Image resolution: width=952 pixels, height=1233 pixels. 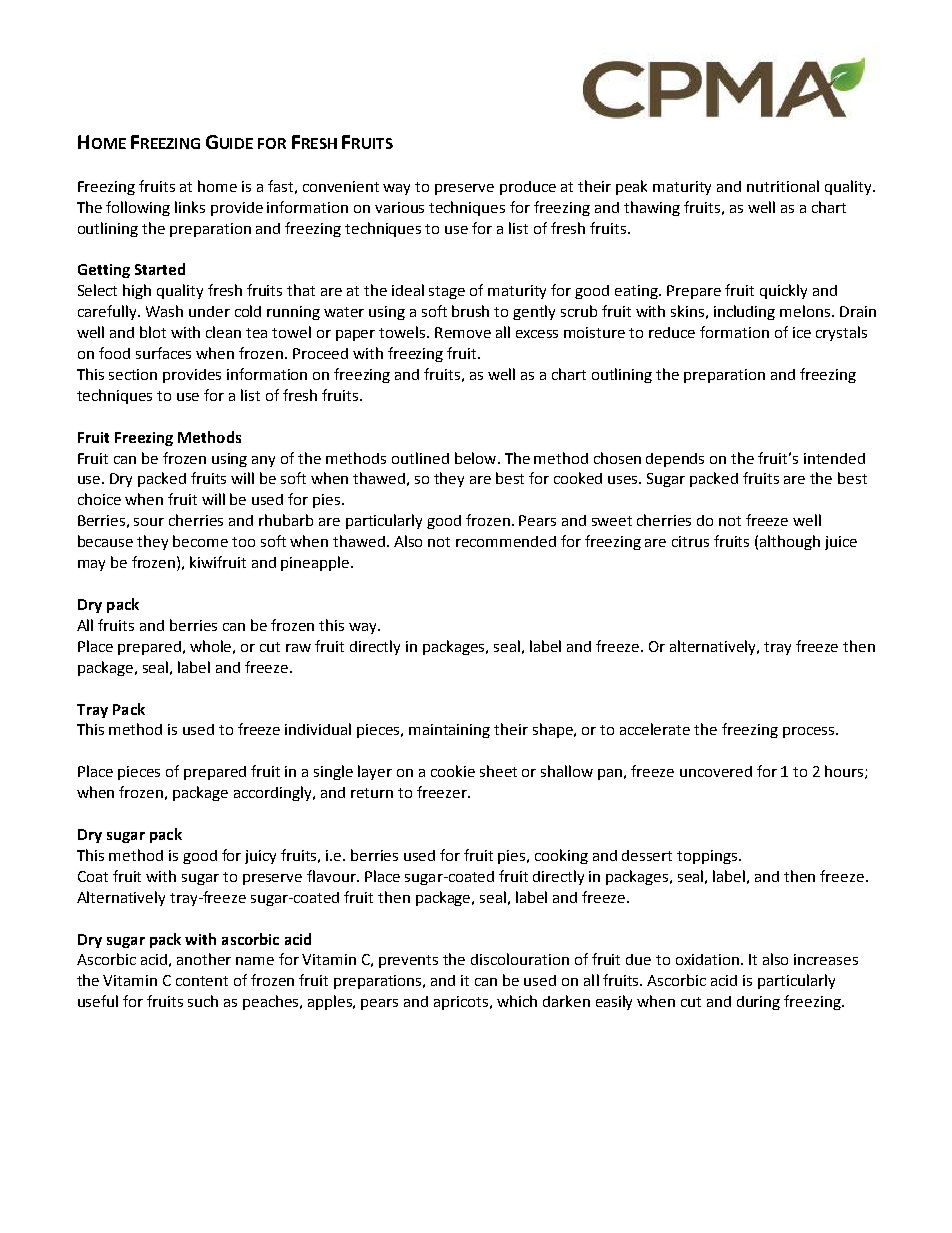 I want to click on content, so click(x=202, y=981).
